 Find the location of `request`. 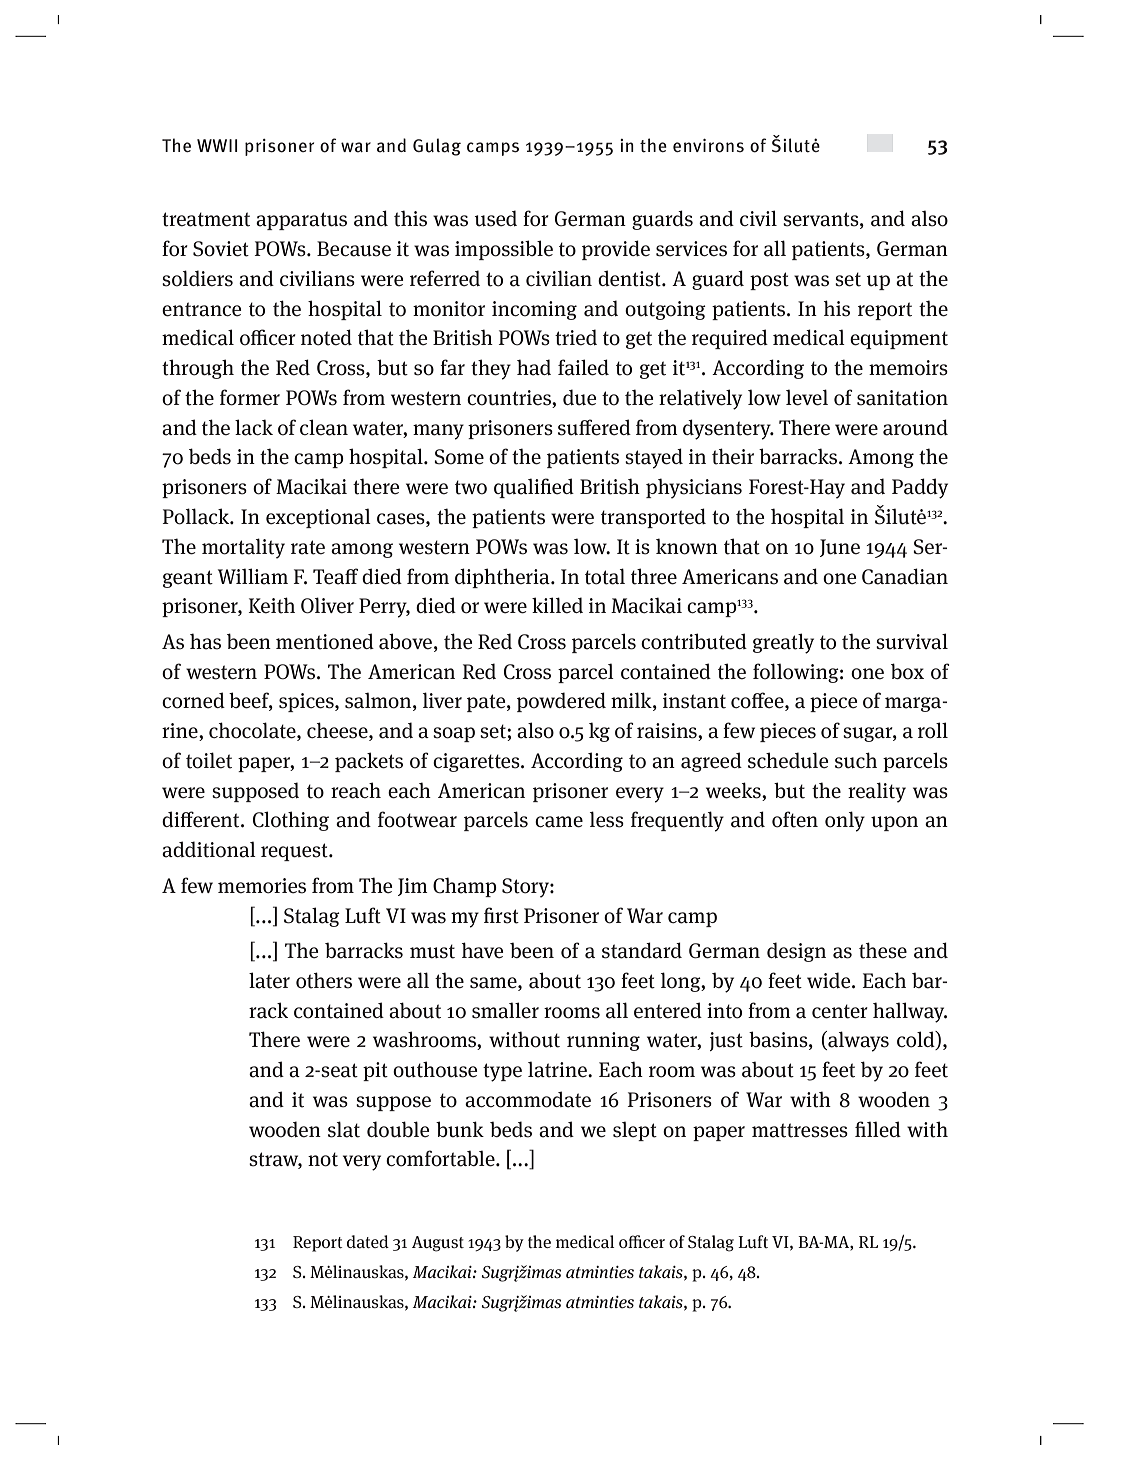

request is located at coordinates (295, 852).
